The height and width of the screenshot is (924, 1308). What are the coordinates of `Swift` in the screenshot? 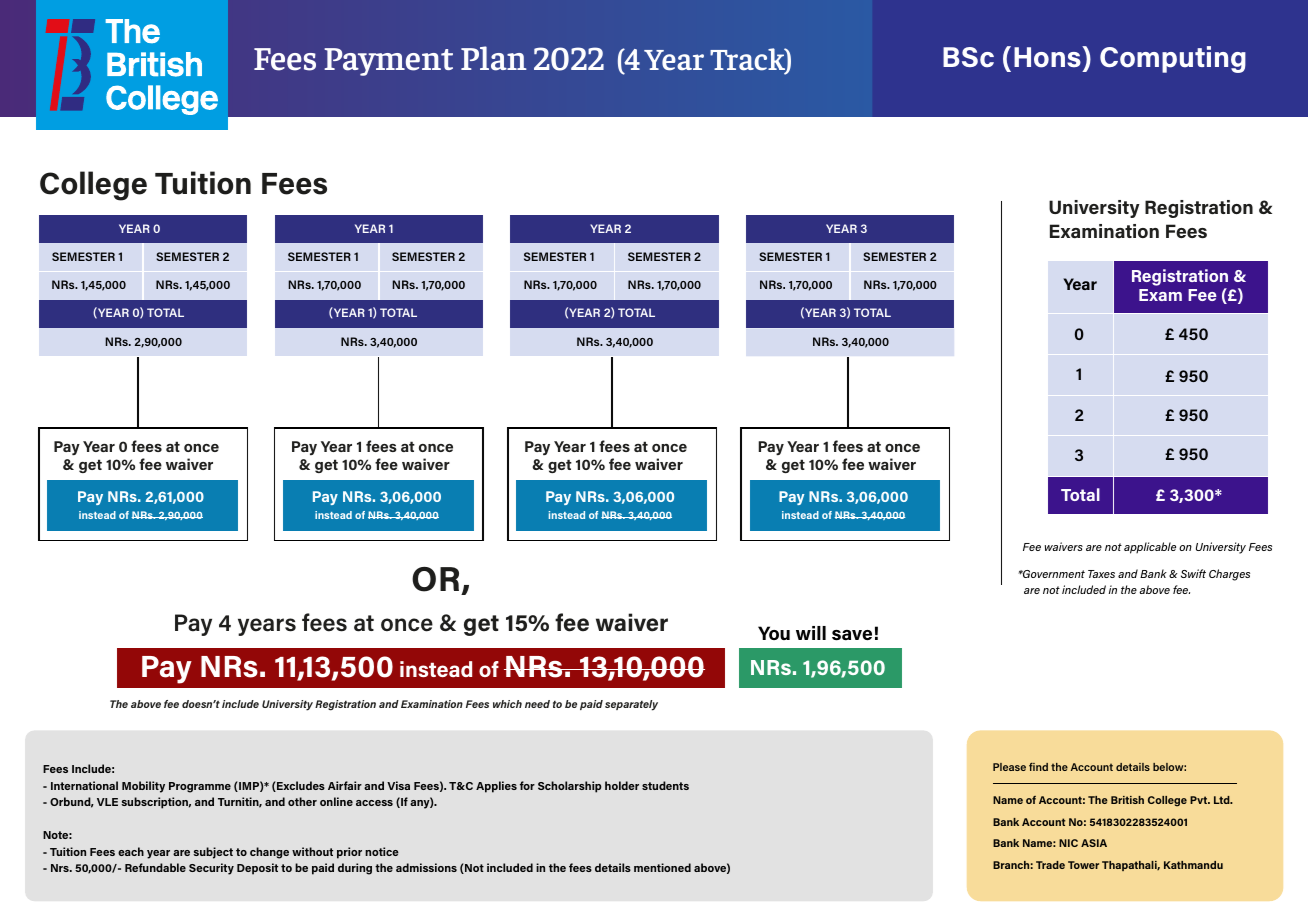 It's located at (1193, 573).
